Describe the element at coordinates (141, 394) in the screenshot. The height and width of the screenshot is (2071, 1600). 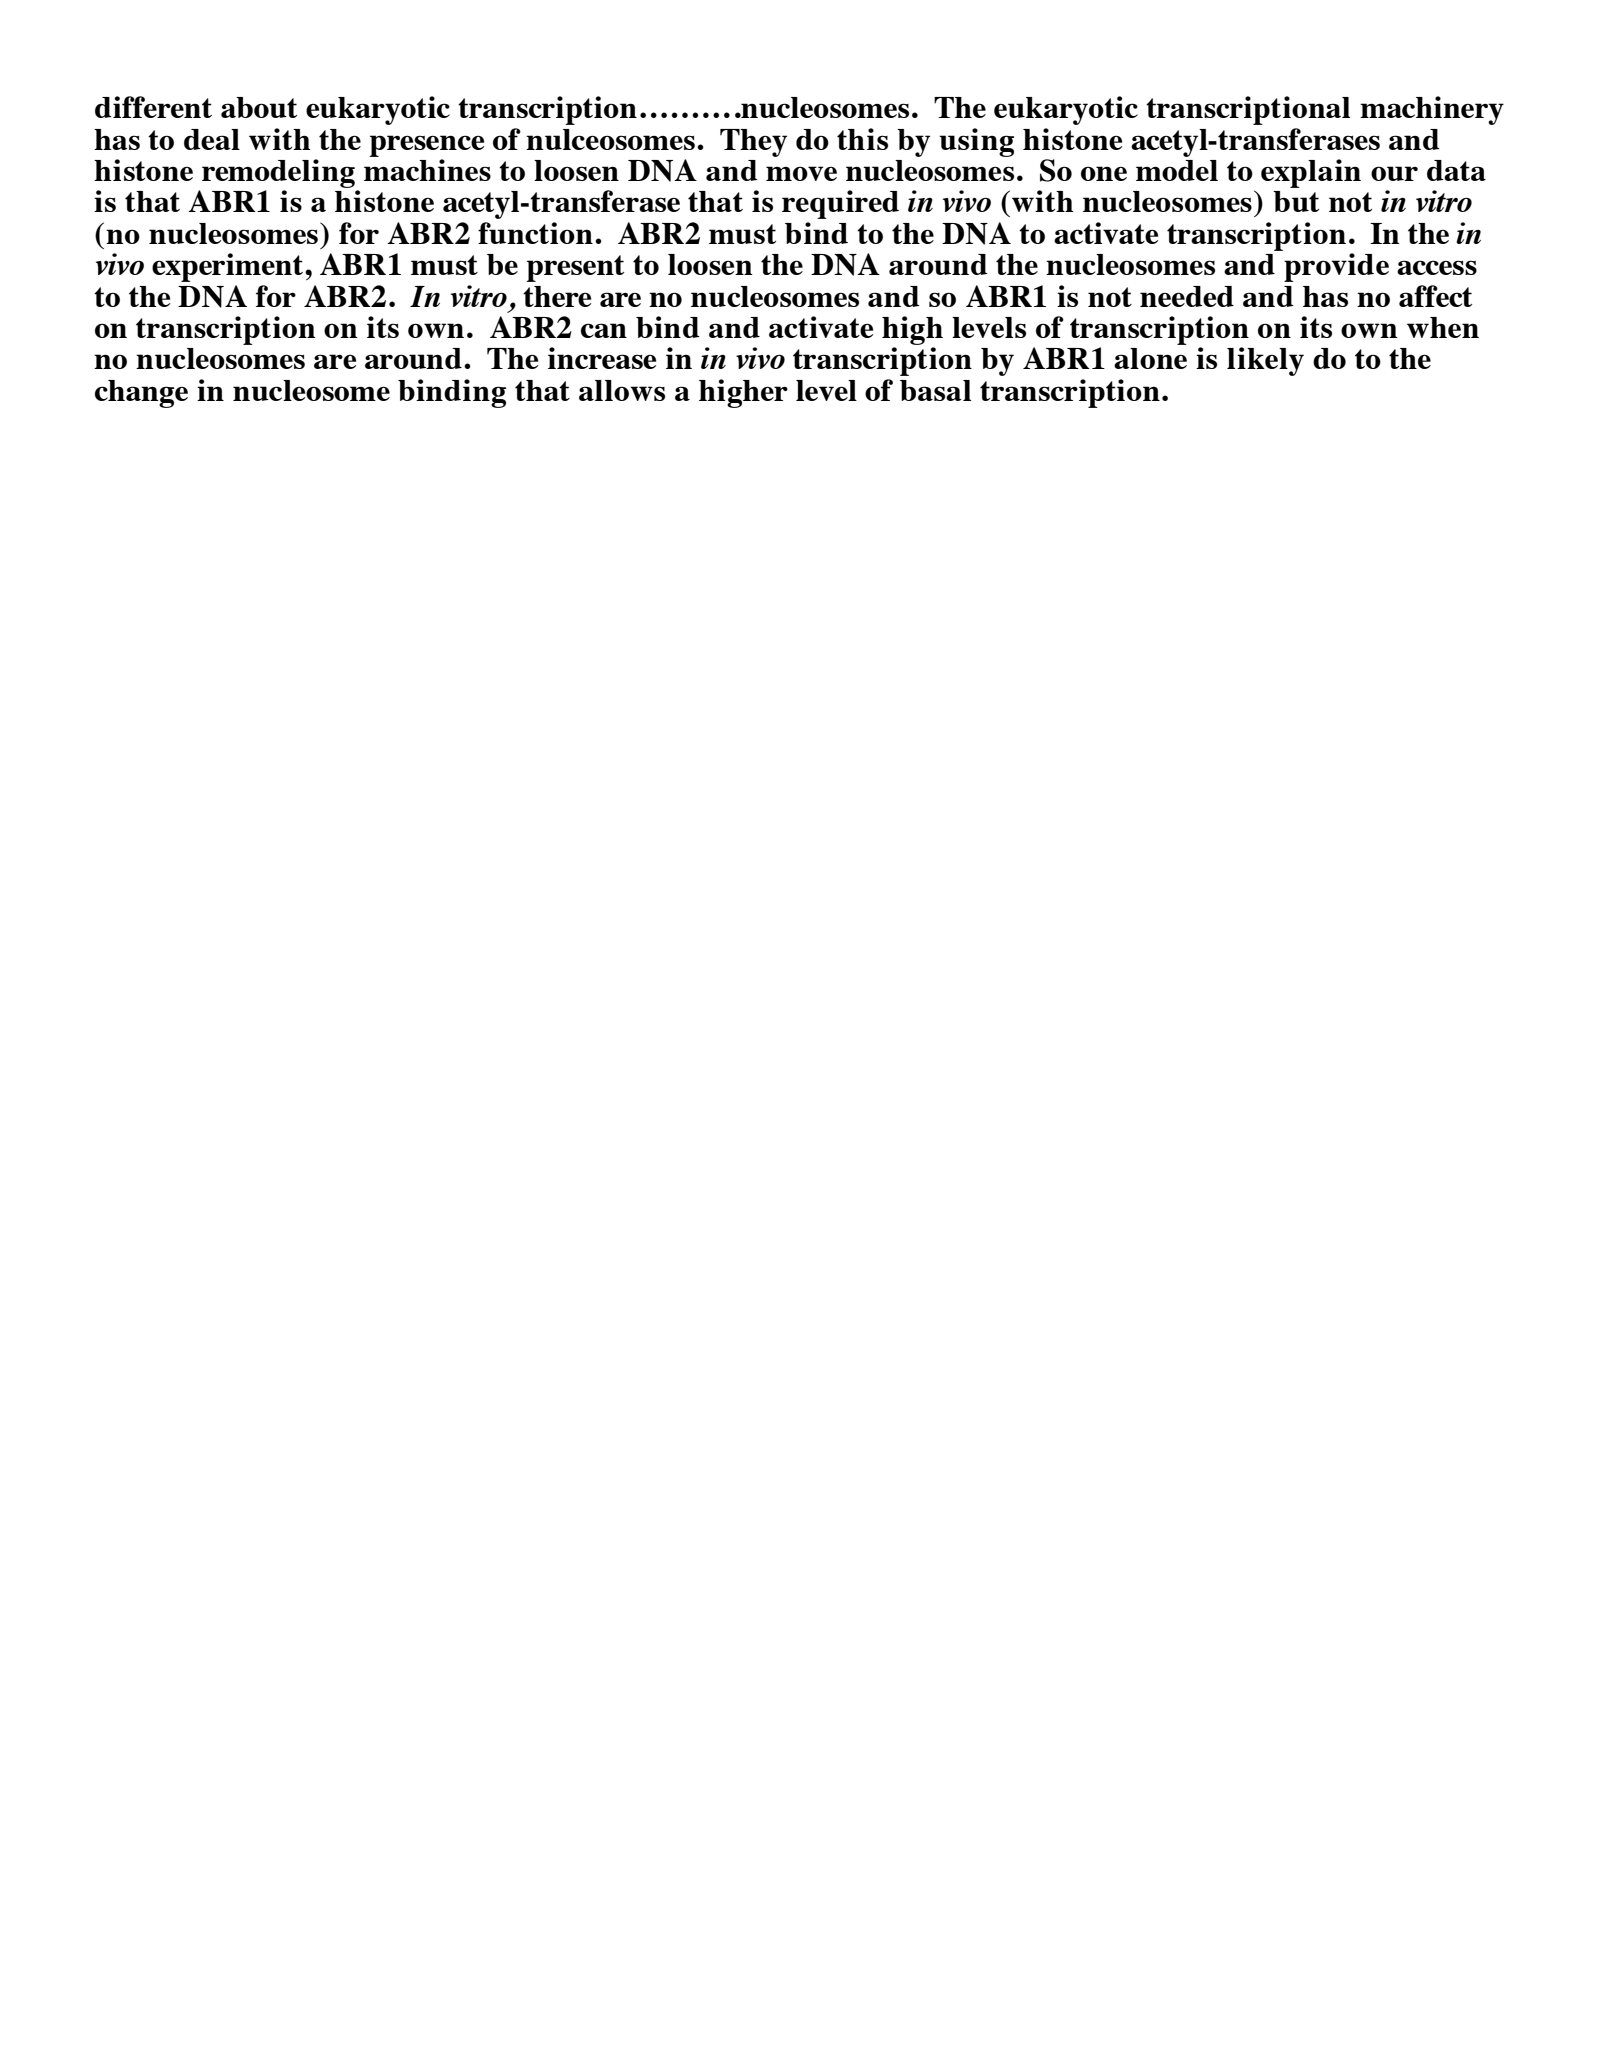
I see `change` at that location.
